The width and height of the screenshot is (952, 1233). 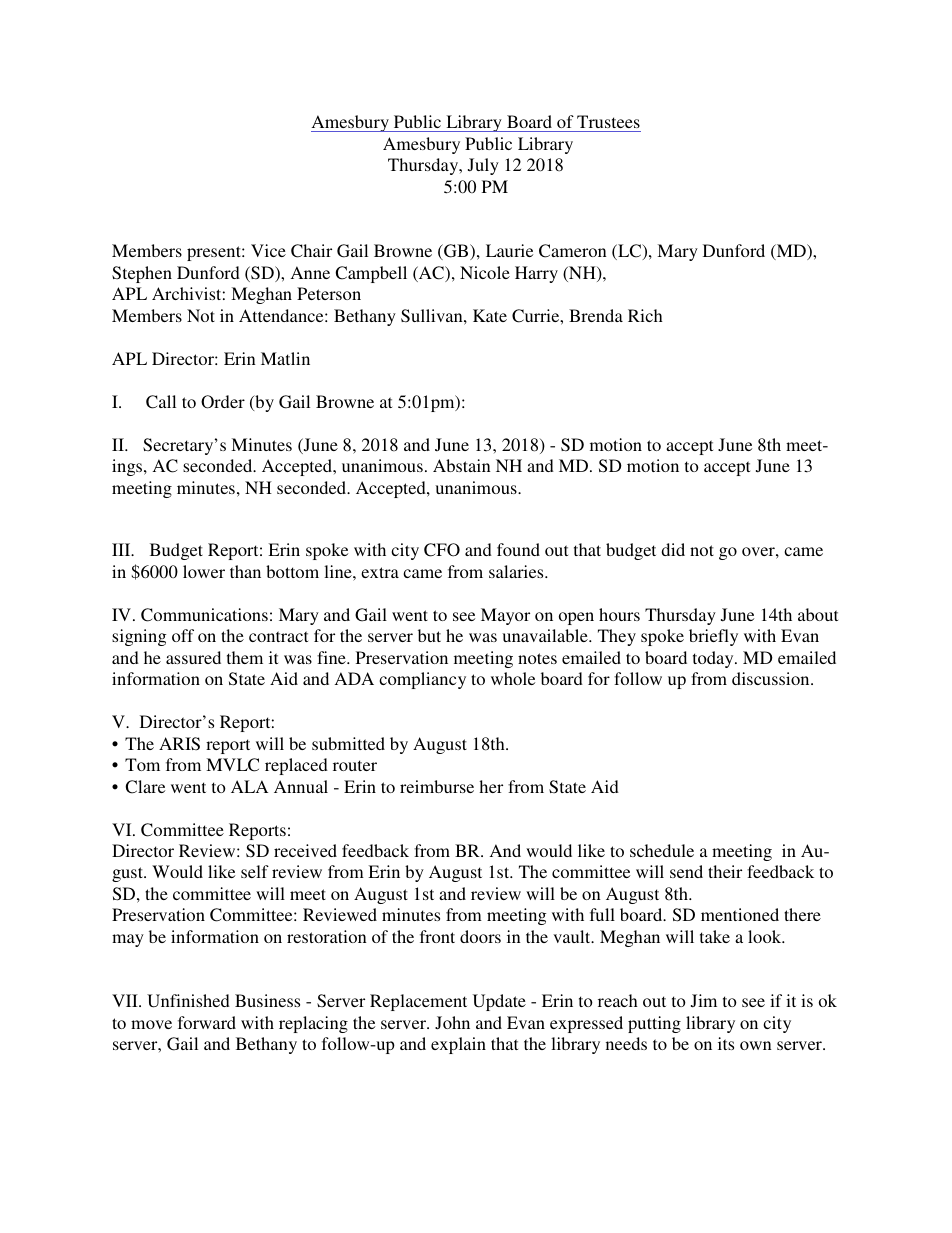 What do you see at coordinates (462, 465) in the screenshot?
I see `Abstain` at bounding box center [462, 465].
